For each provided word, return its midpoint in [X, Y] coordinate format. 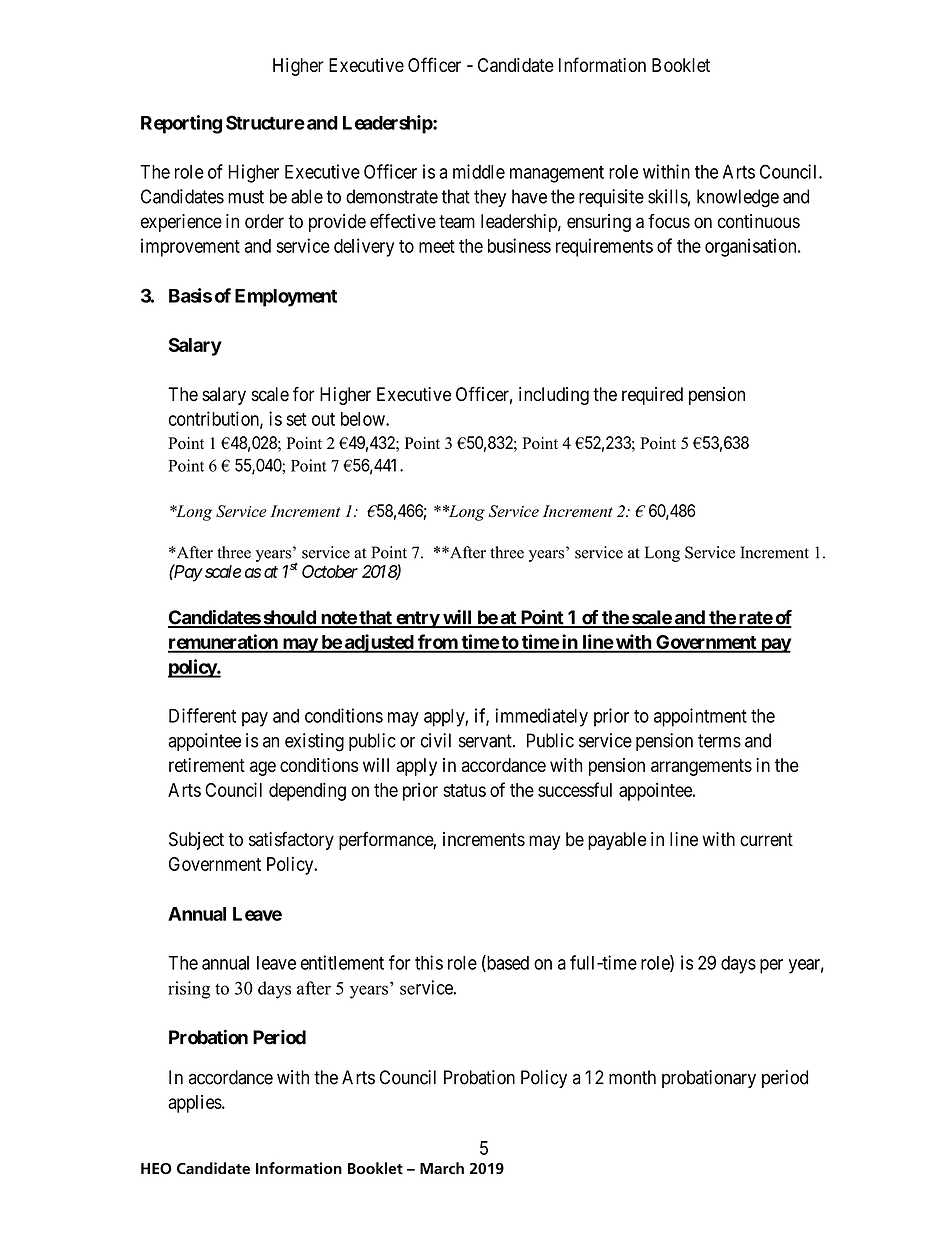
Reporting [181, 124]
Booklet [681, 65]
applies [195, 1104]
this [429, 962]
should [289, 618]
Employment [286, 298]
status [464, 790]
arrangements [701, 767]
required [652, 396]
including [554, 396]
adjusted [379, 643]
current [766, 840]
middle [479, 171]
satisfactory [291, 840]
